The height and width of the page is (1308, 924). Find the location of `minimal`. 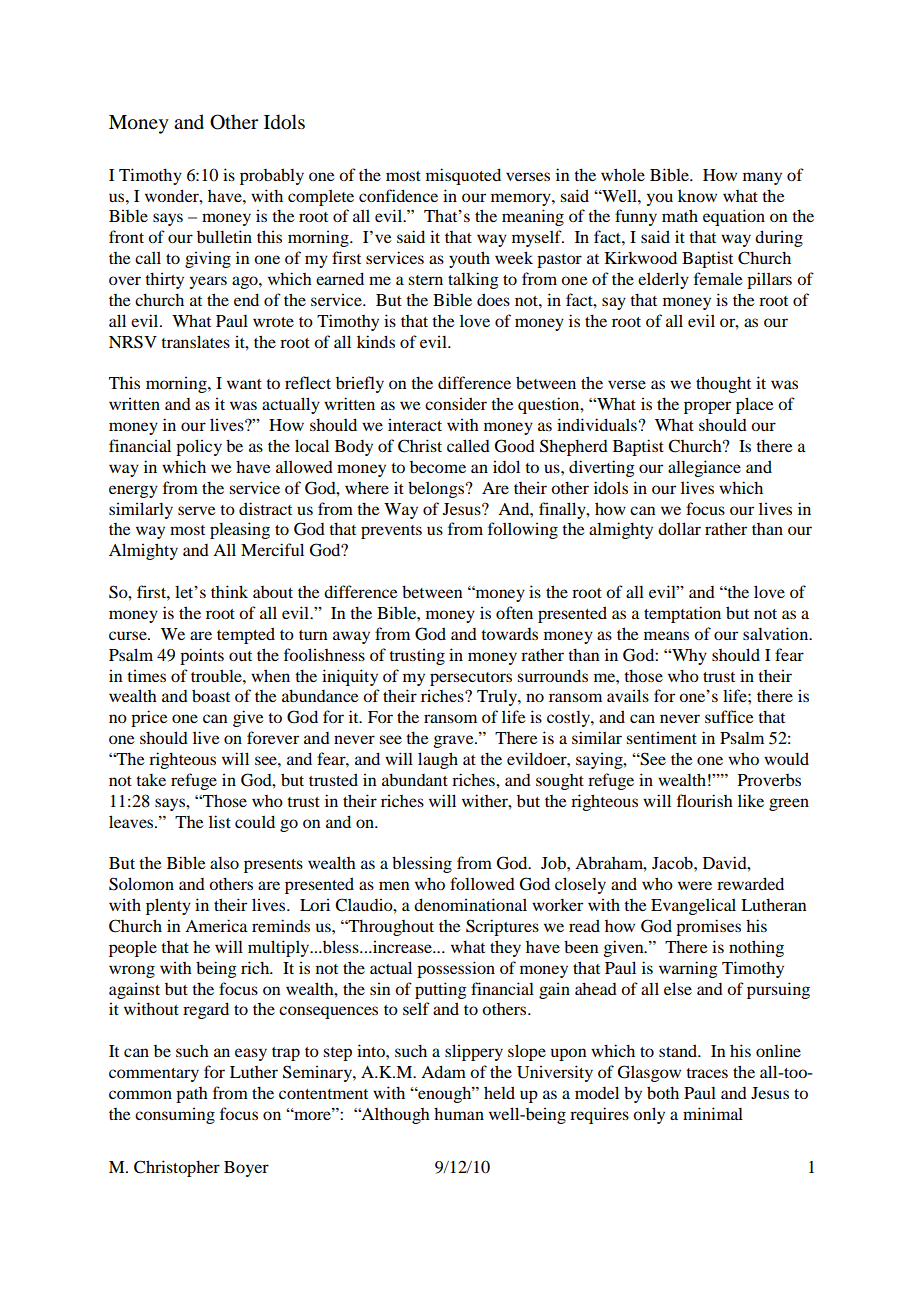

minimal is located at coordinates (713, 1113).
